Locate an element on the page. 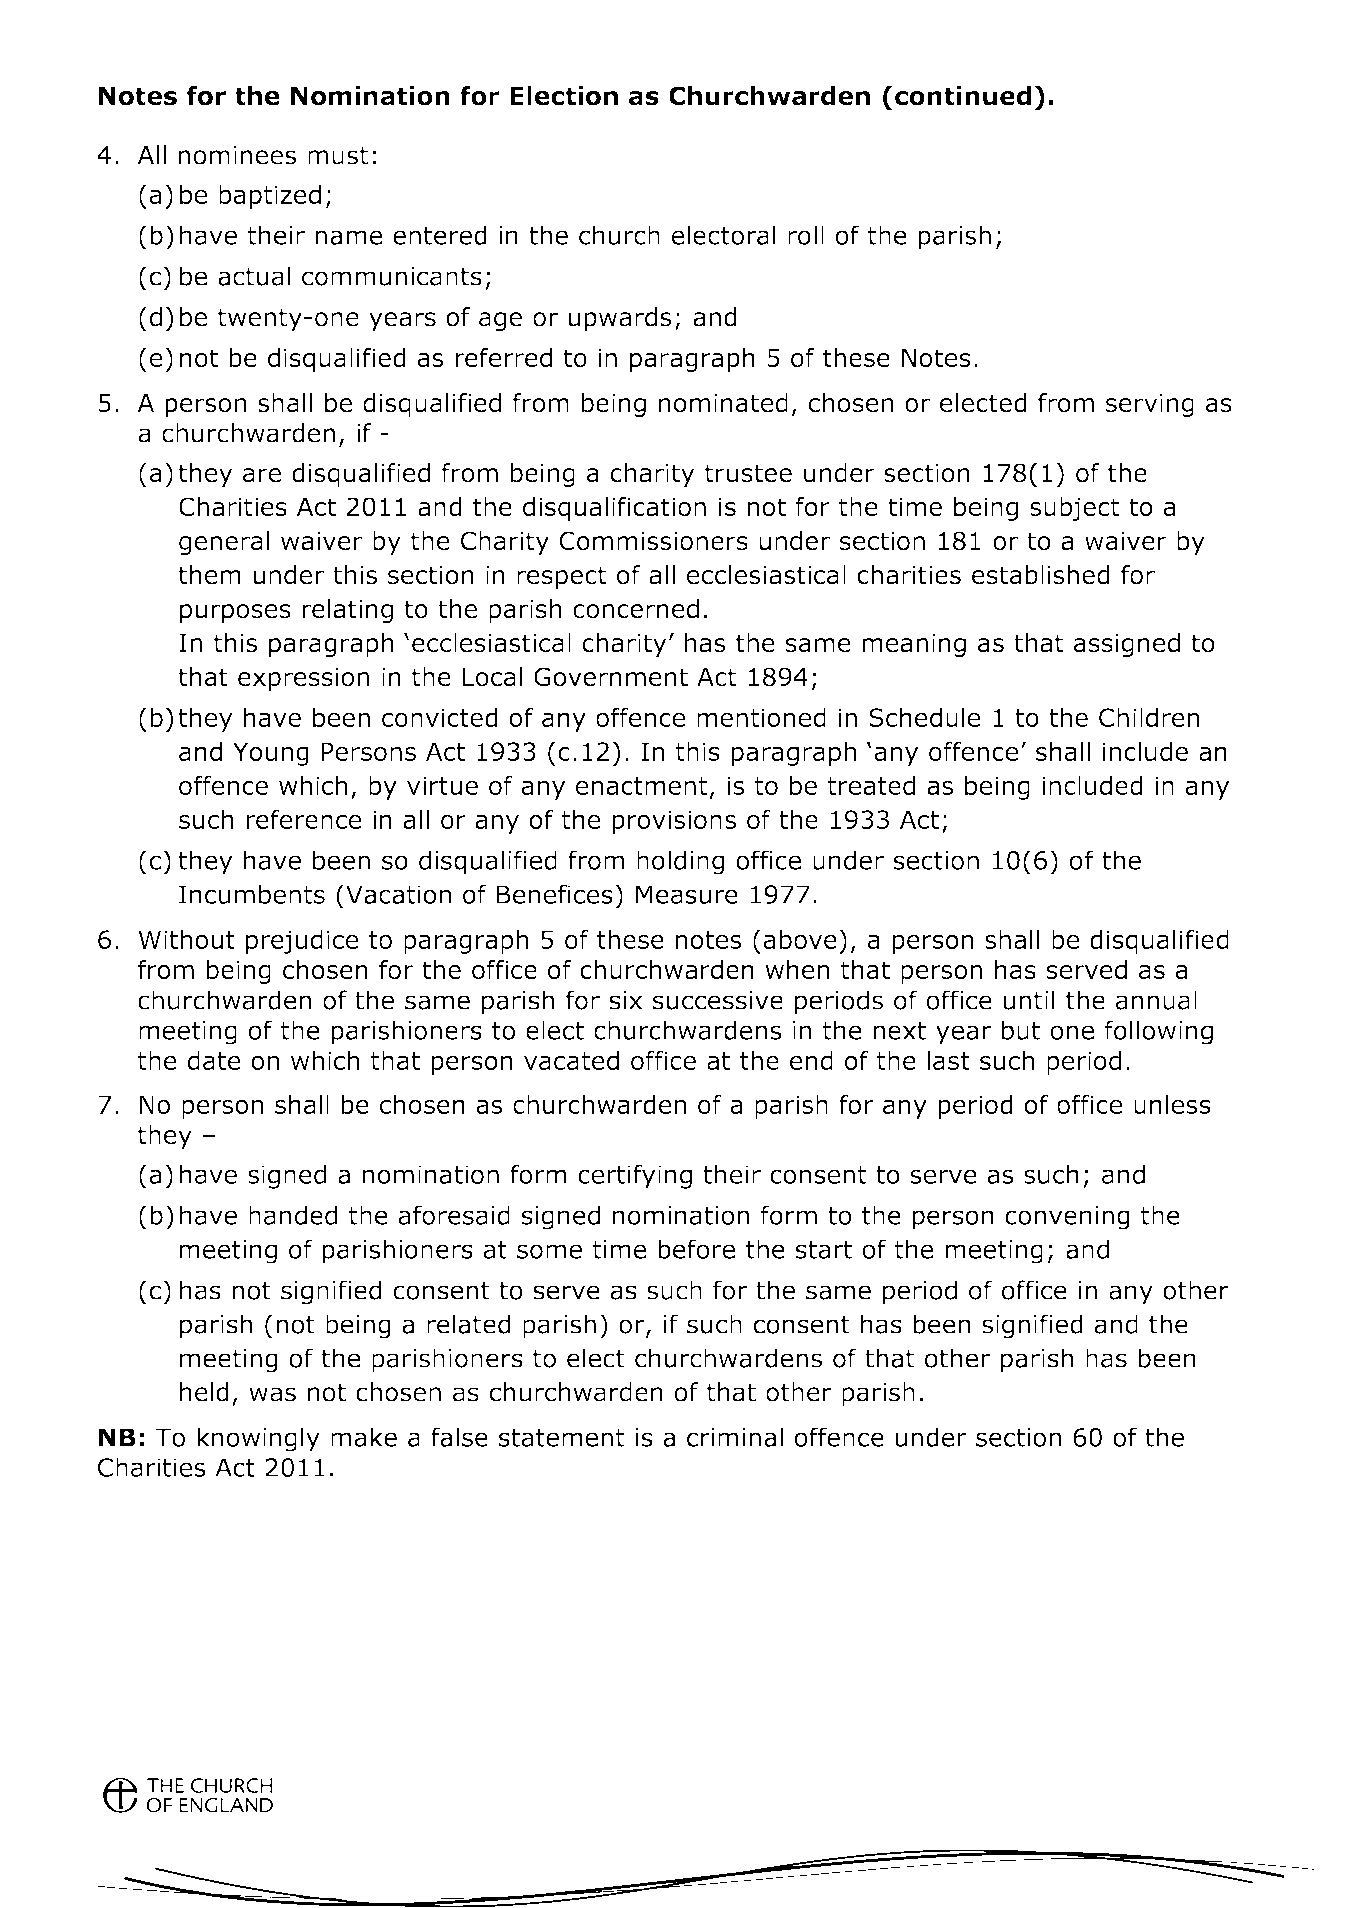  was is located at coordinates (272, 1394).
